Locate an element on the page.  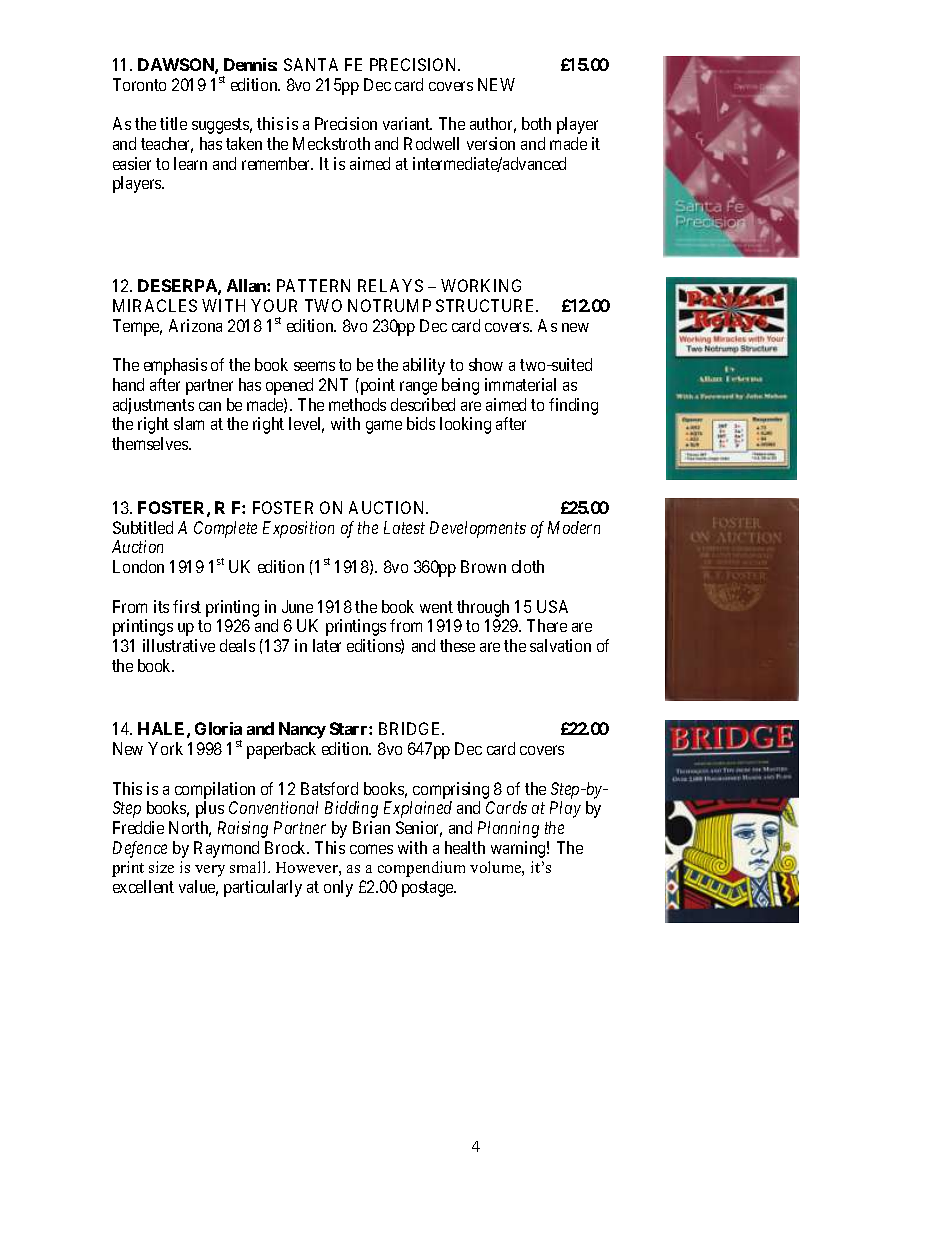
size is located at coordinates (161, 867).
